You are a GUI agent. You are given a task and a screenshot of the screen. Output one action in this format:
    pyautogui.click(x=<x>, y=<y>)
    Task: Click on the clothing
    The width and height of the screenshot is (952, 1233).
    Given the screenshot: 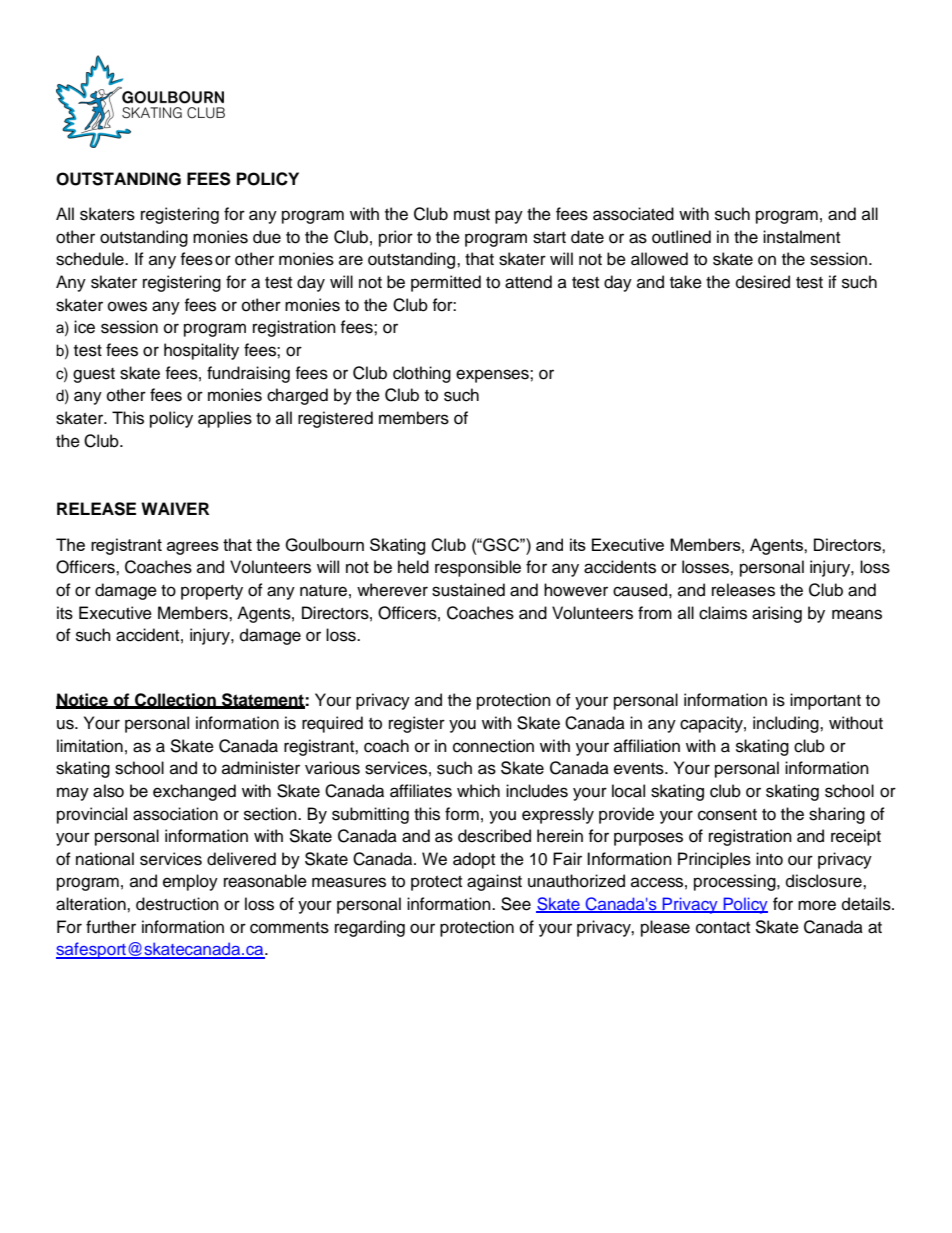 What is the action you would take?
    pyautogui.click(x=422, y=374)
